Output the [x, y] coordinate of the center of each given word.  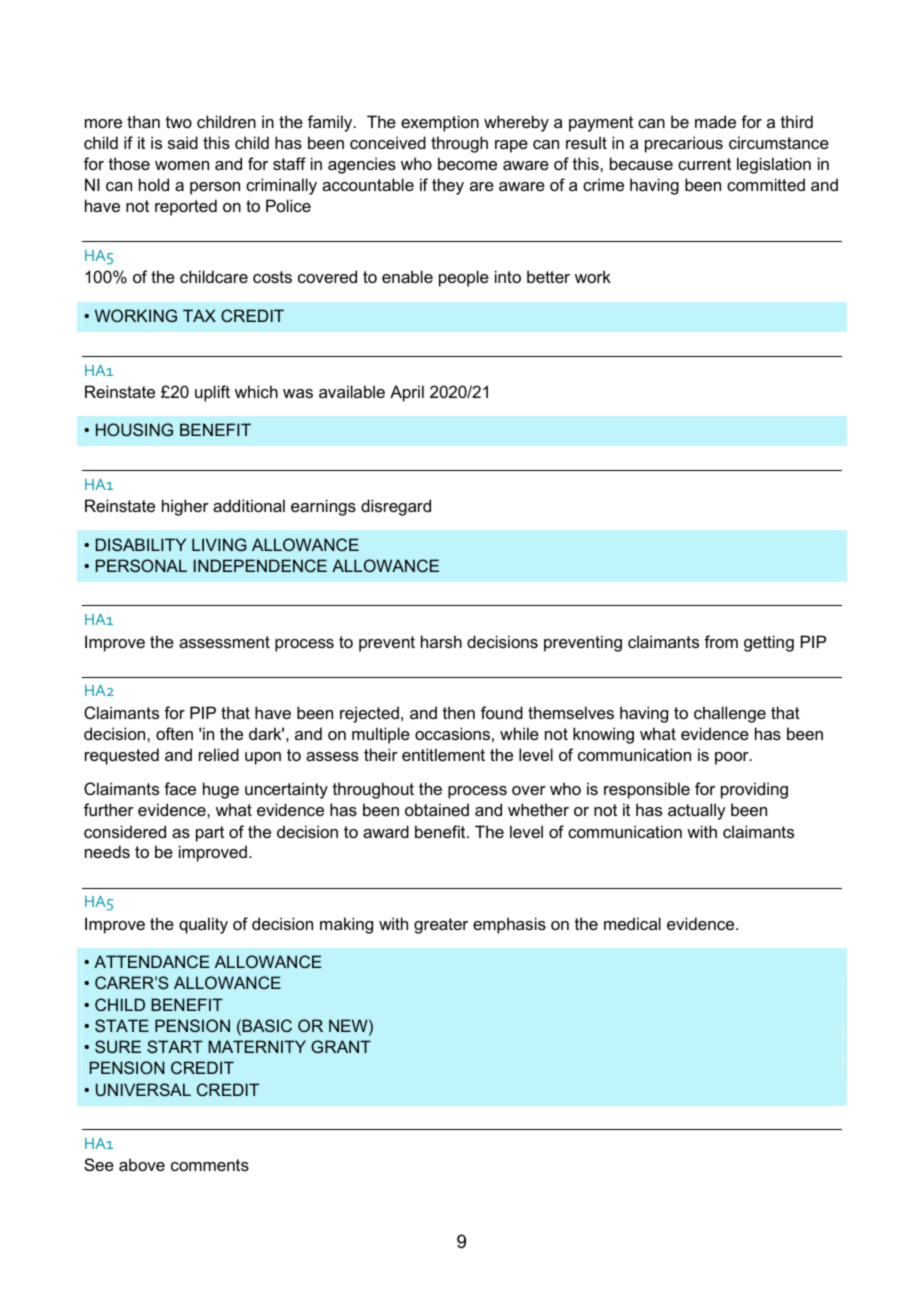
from [721, 641]
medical [632, 923]
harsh [441, 641]
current [704, 164]
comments [210, 1165]
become [467, 163]
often [174, 733]
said [183, 142]
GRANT [341, 1046]
